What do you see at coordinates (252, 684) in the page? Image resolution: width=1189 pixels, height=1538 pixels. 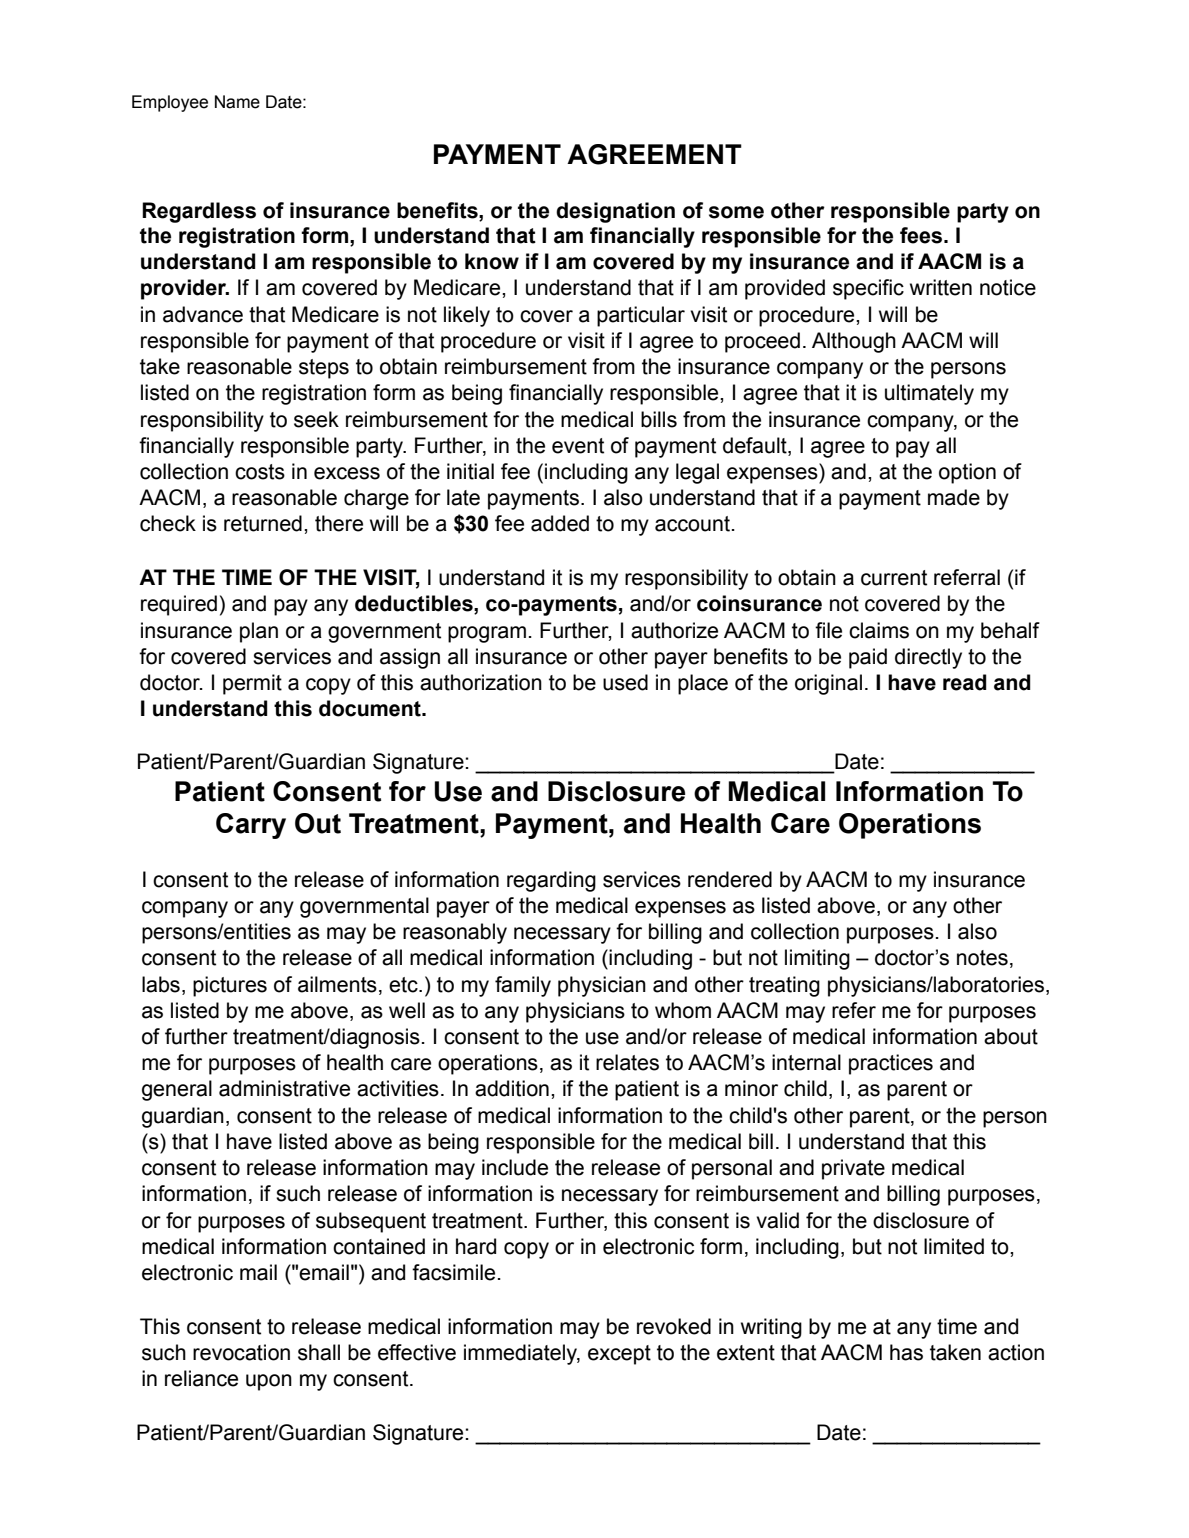 I see `permit` at bounding box center [252, 684].
